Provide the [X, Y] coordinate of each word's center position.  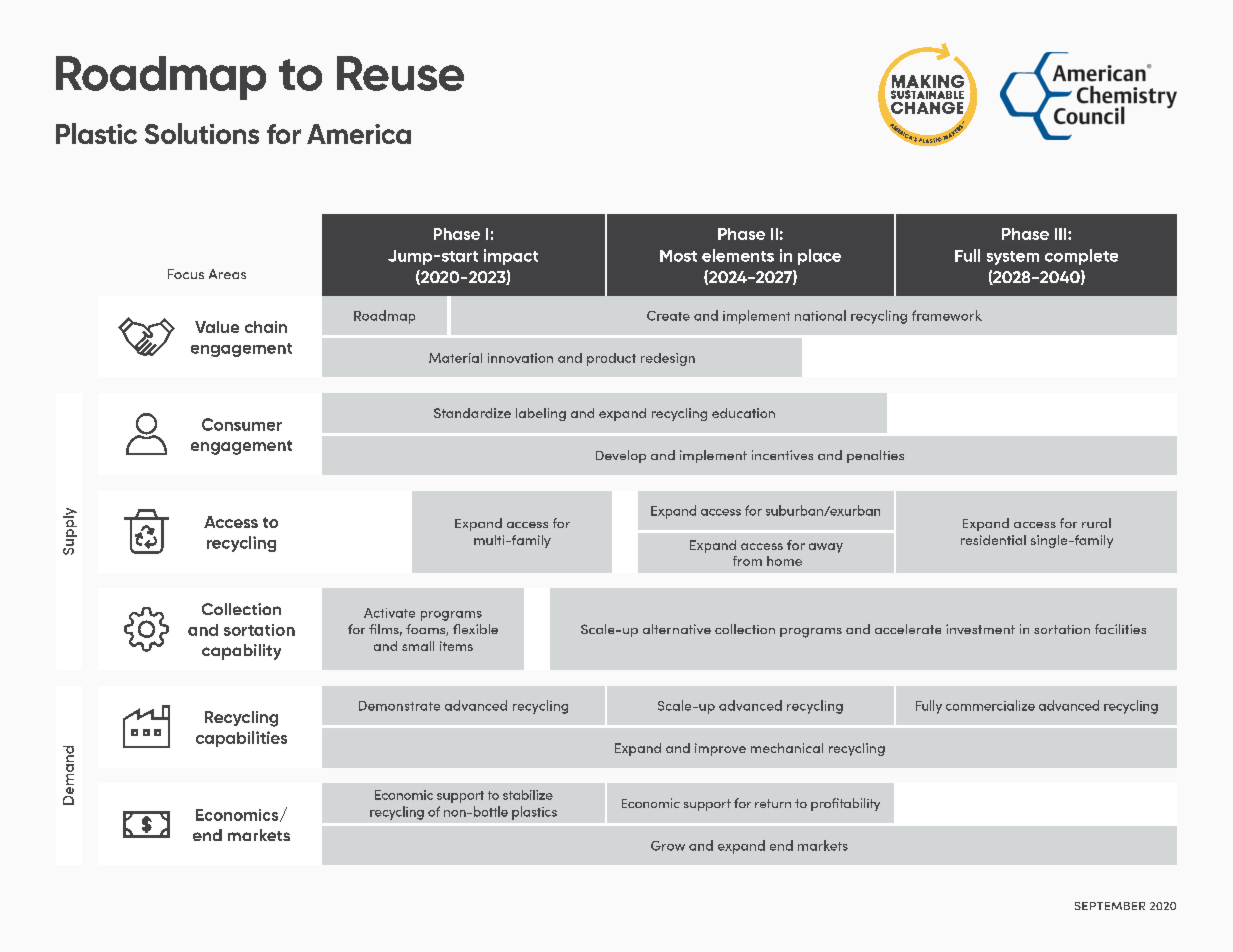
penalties [875, 456]
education [743, 413]
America [359, 134]
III [1062, 234]
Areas [227, 274]
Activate [389, 613]
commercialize [990, 705]
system [1013, 258]
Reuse [400, 73]
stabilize [528, 795]
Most [678, 256]
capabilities [241, 739]
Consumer [242, 424]
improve [720, 749]
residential [993, 540]
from [747, 561]
